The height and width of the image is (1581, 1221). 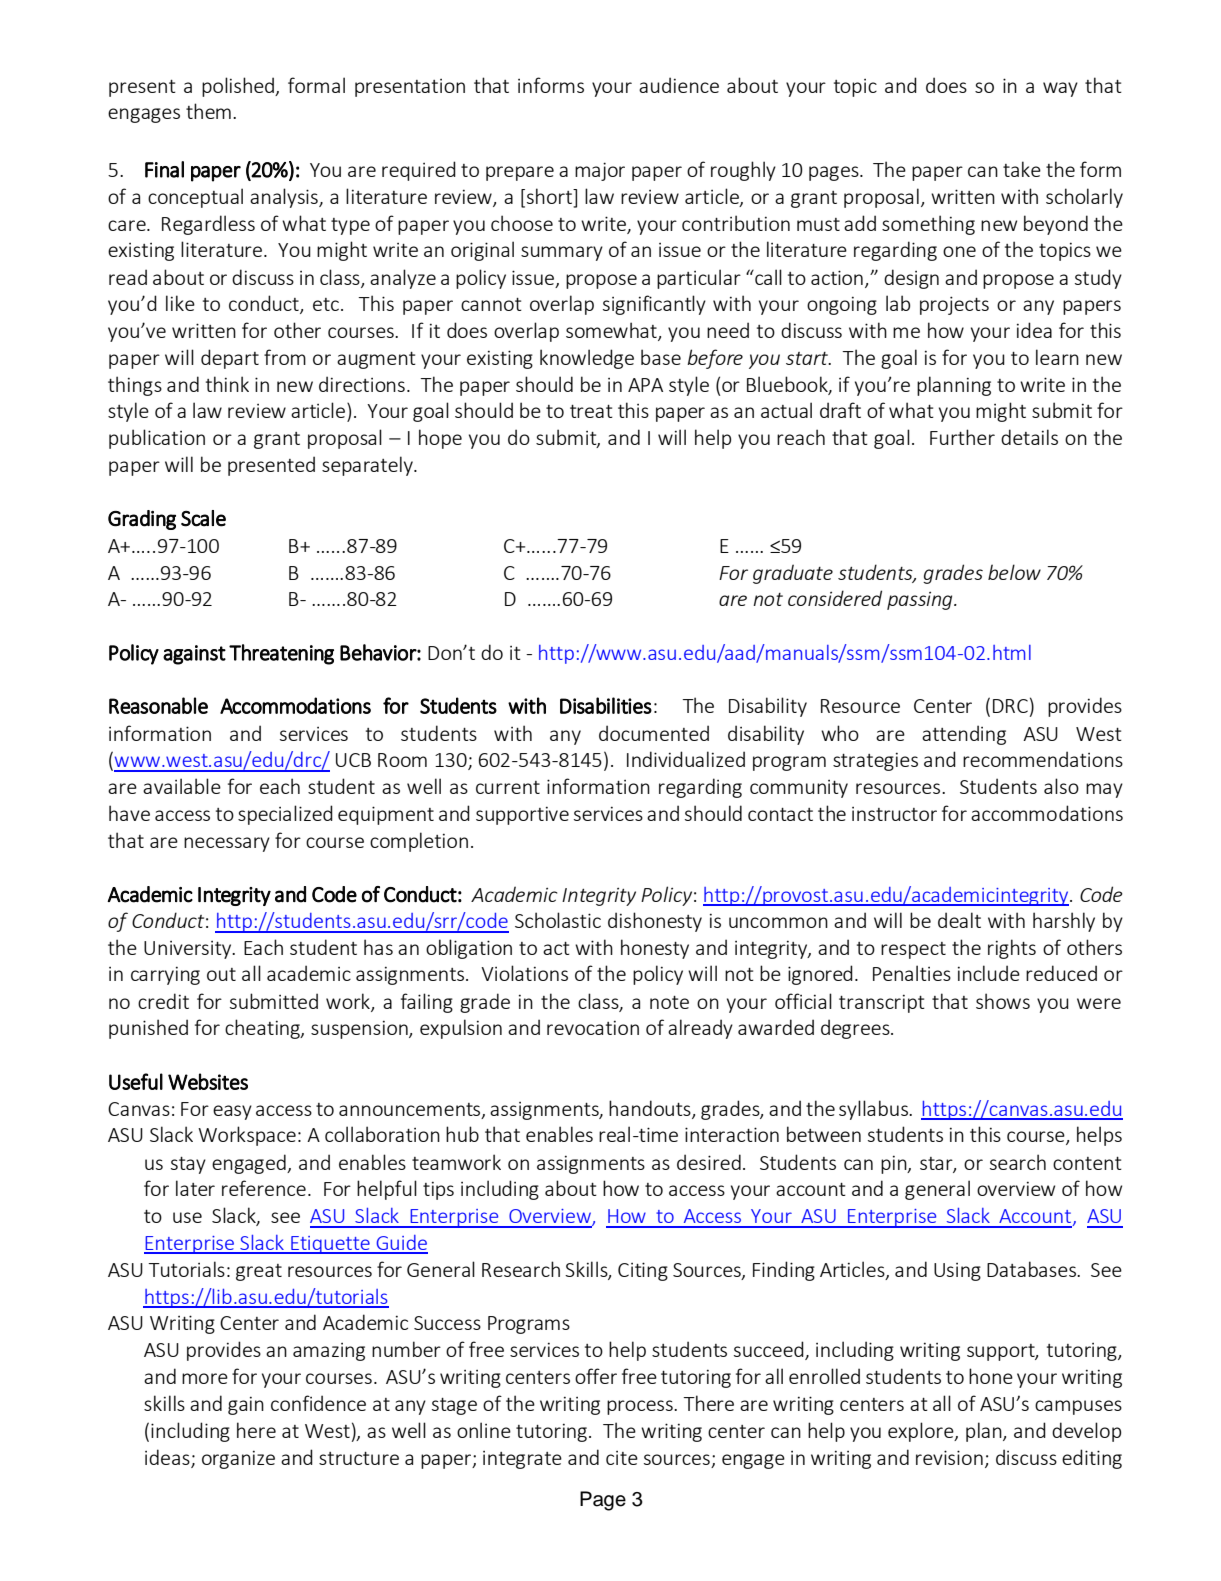 What do you see at coordinates (989, 973) in the image?
I see `include` at bounding box center [989, 973].
